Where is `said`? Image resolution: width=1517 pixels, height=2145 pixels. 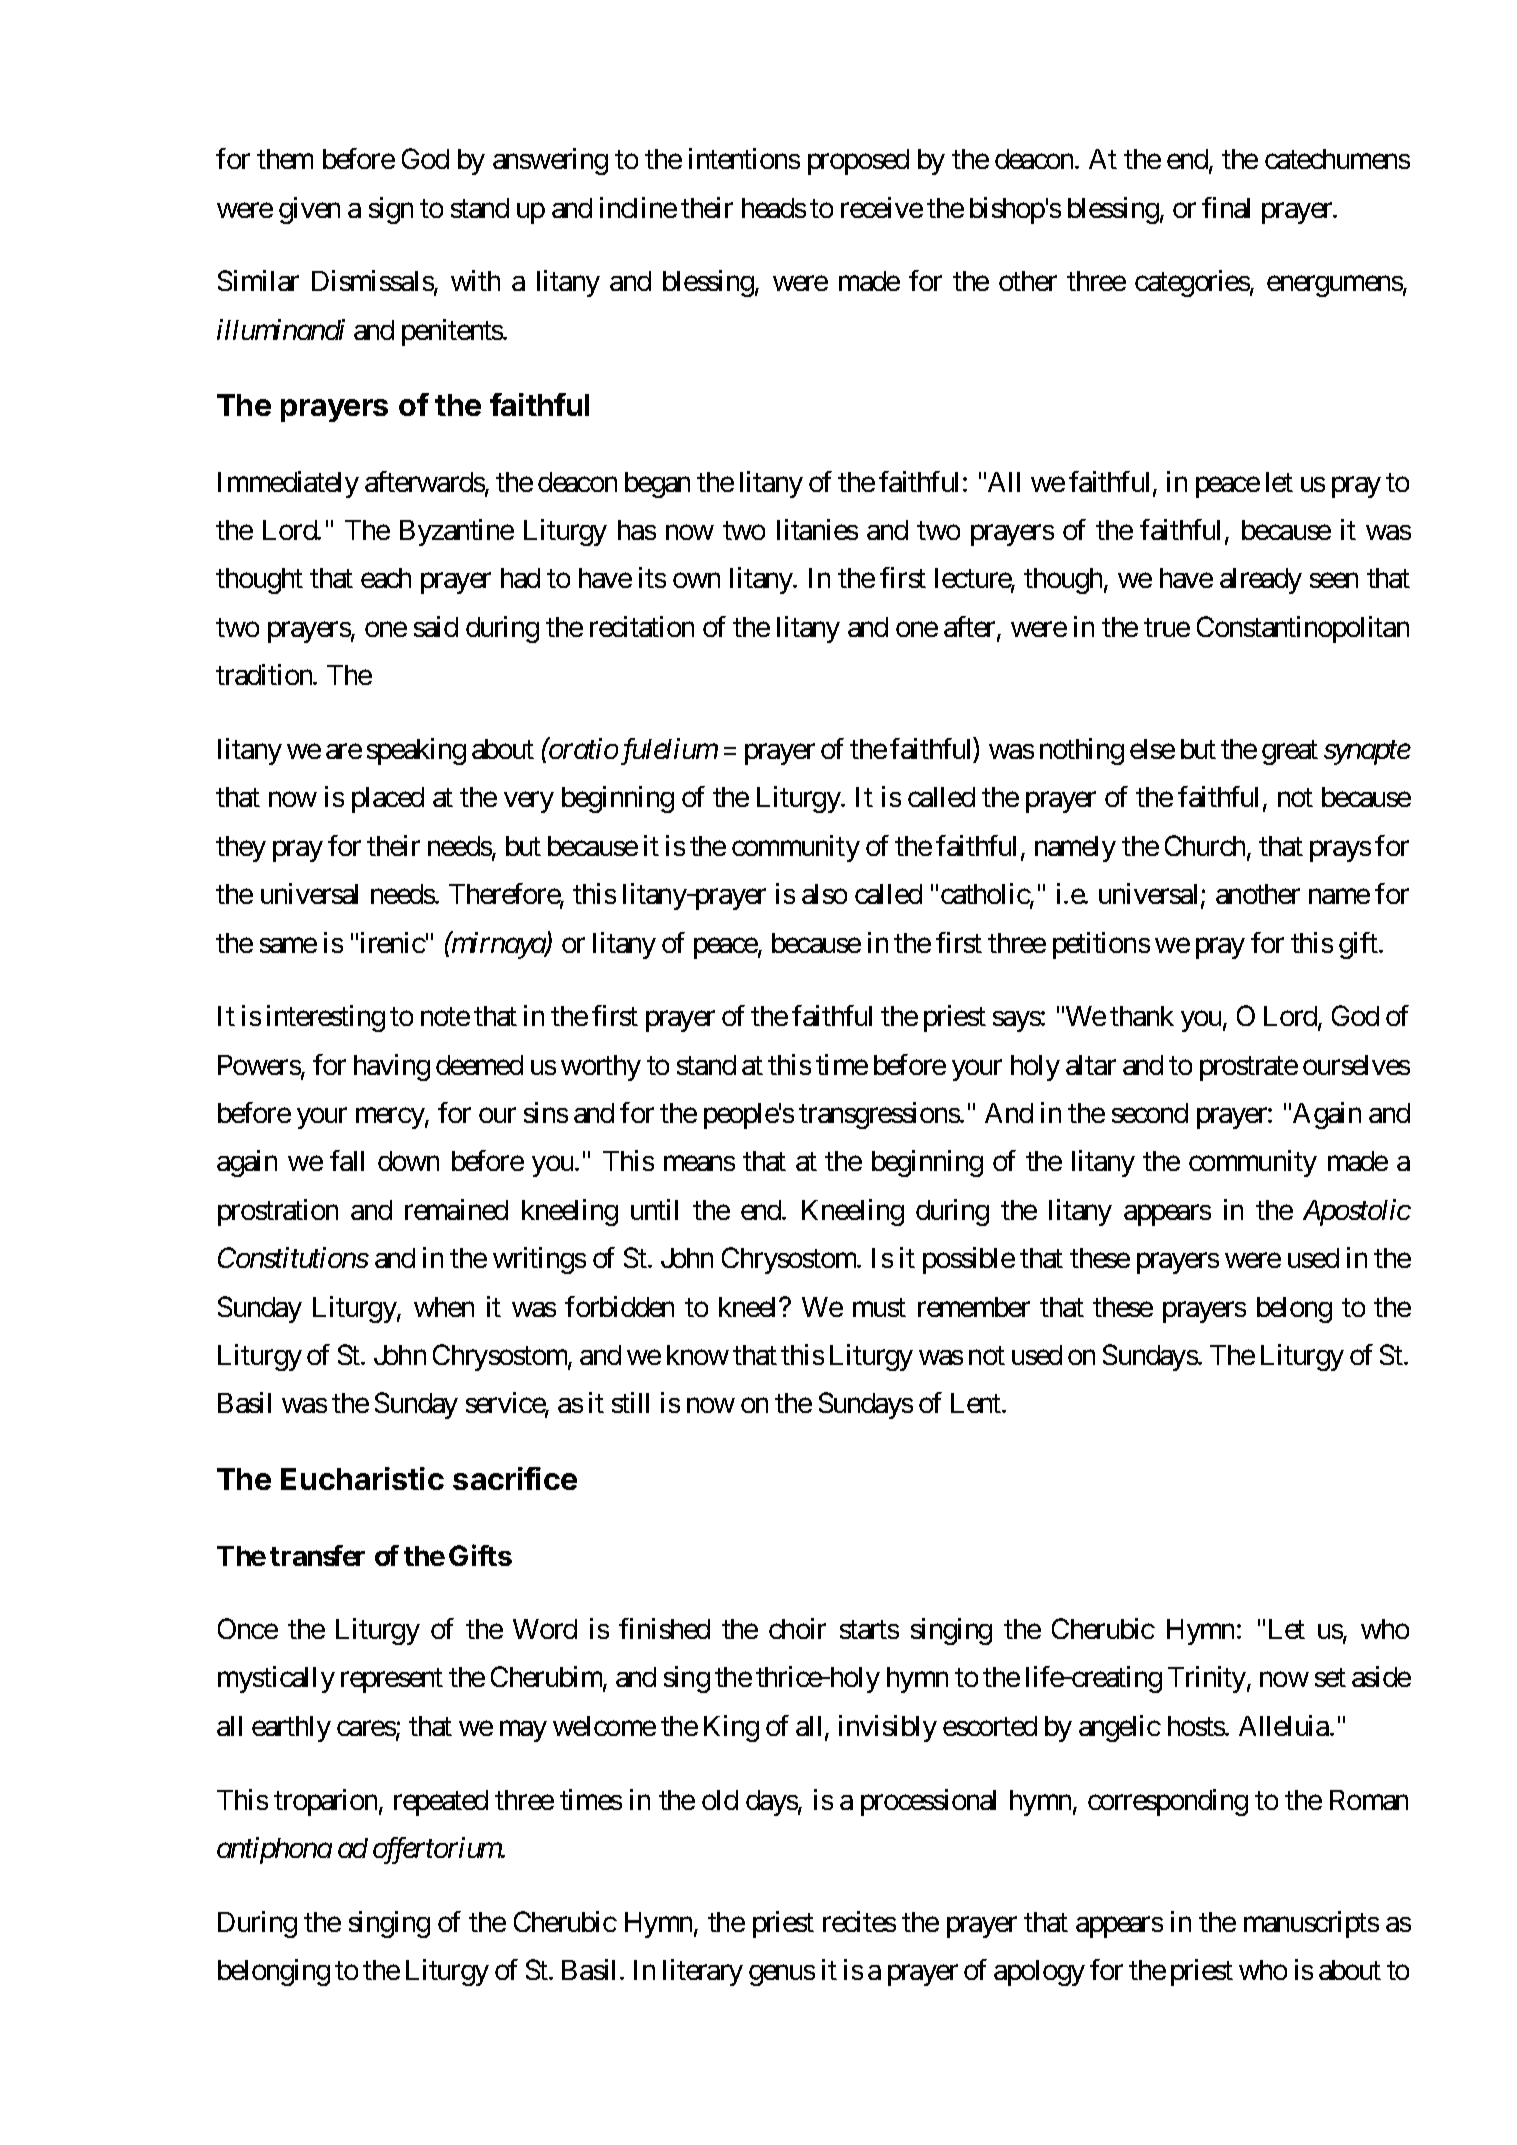 said is located at coordinates (436, 626).
